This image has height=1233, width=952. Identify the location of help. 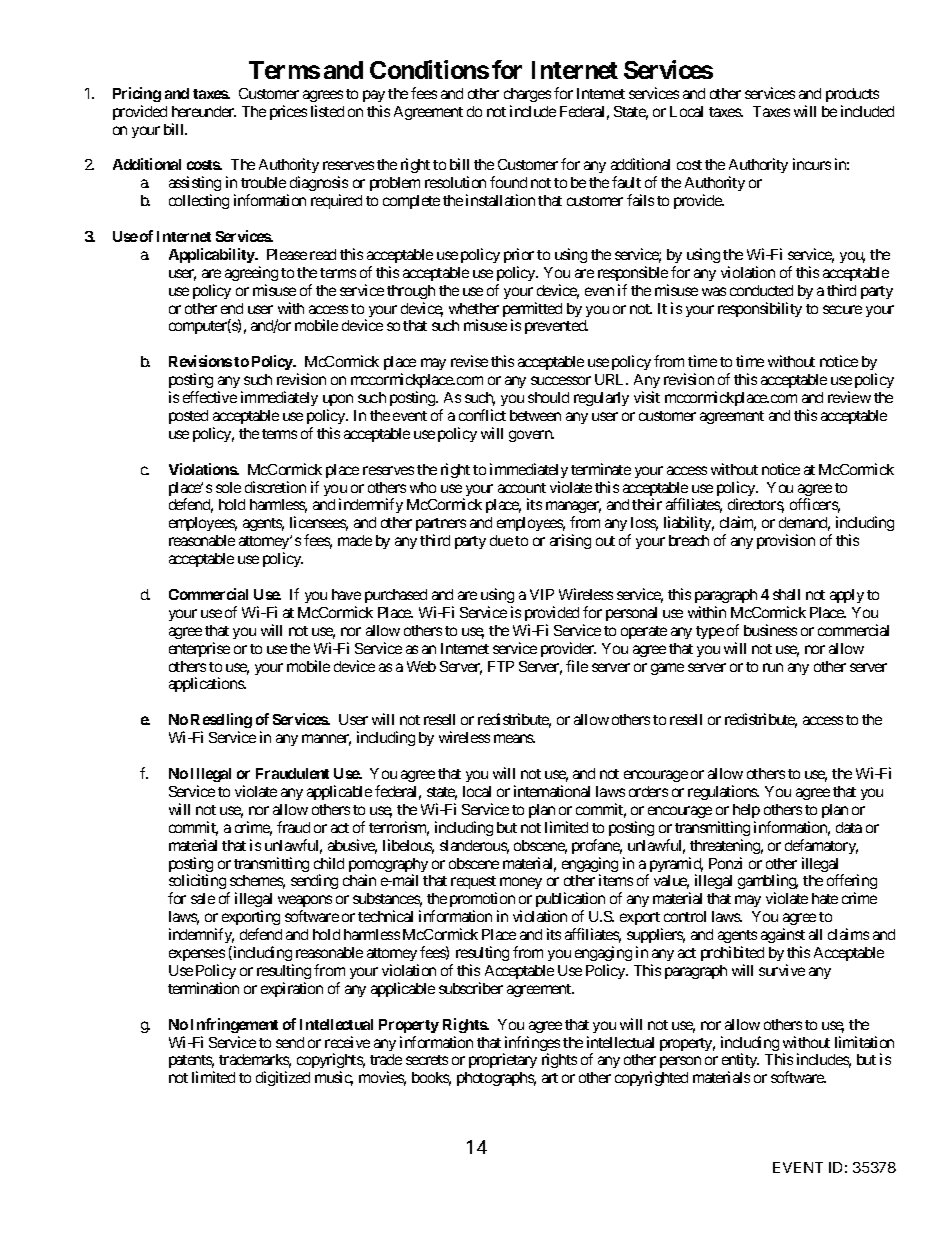
(746, 811).
